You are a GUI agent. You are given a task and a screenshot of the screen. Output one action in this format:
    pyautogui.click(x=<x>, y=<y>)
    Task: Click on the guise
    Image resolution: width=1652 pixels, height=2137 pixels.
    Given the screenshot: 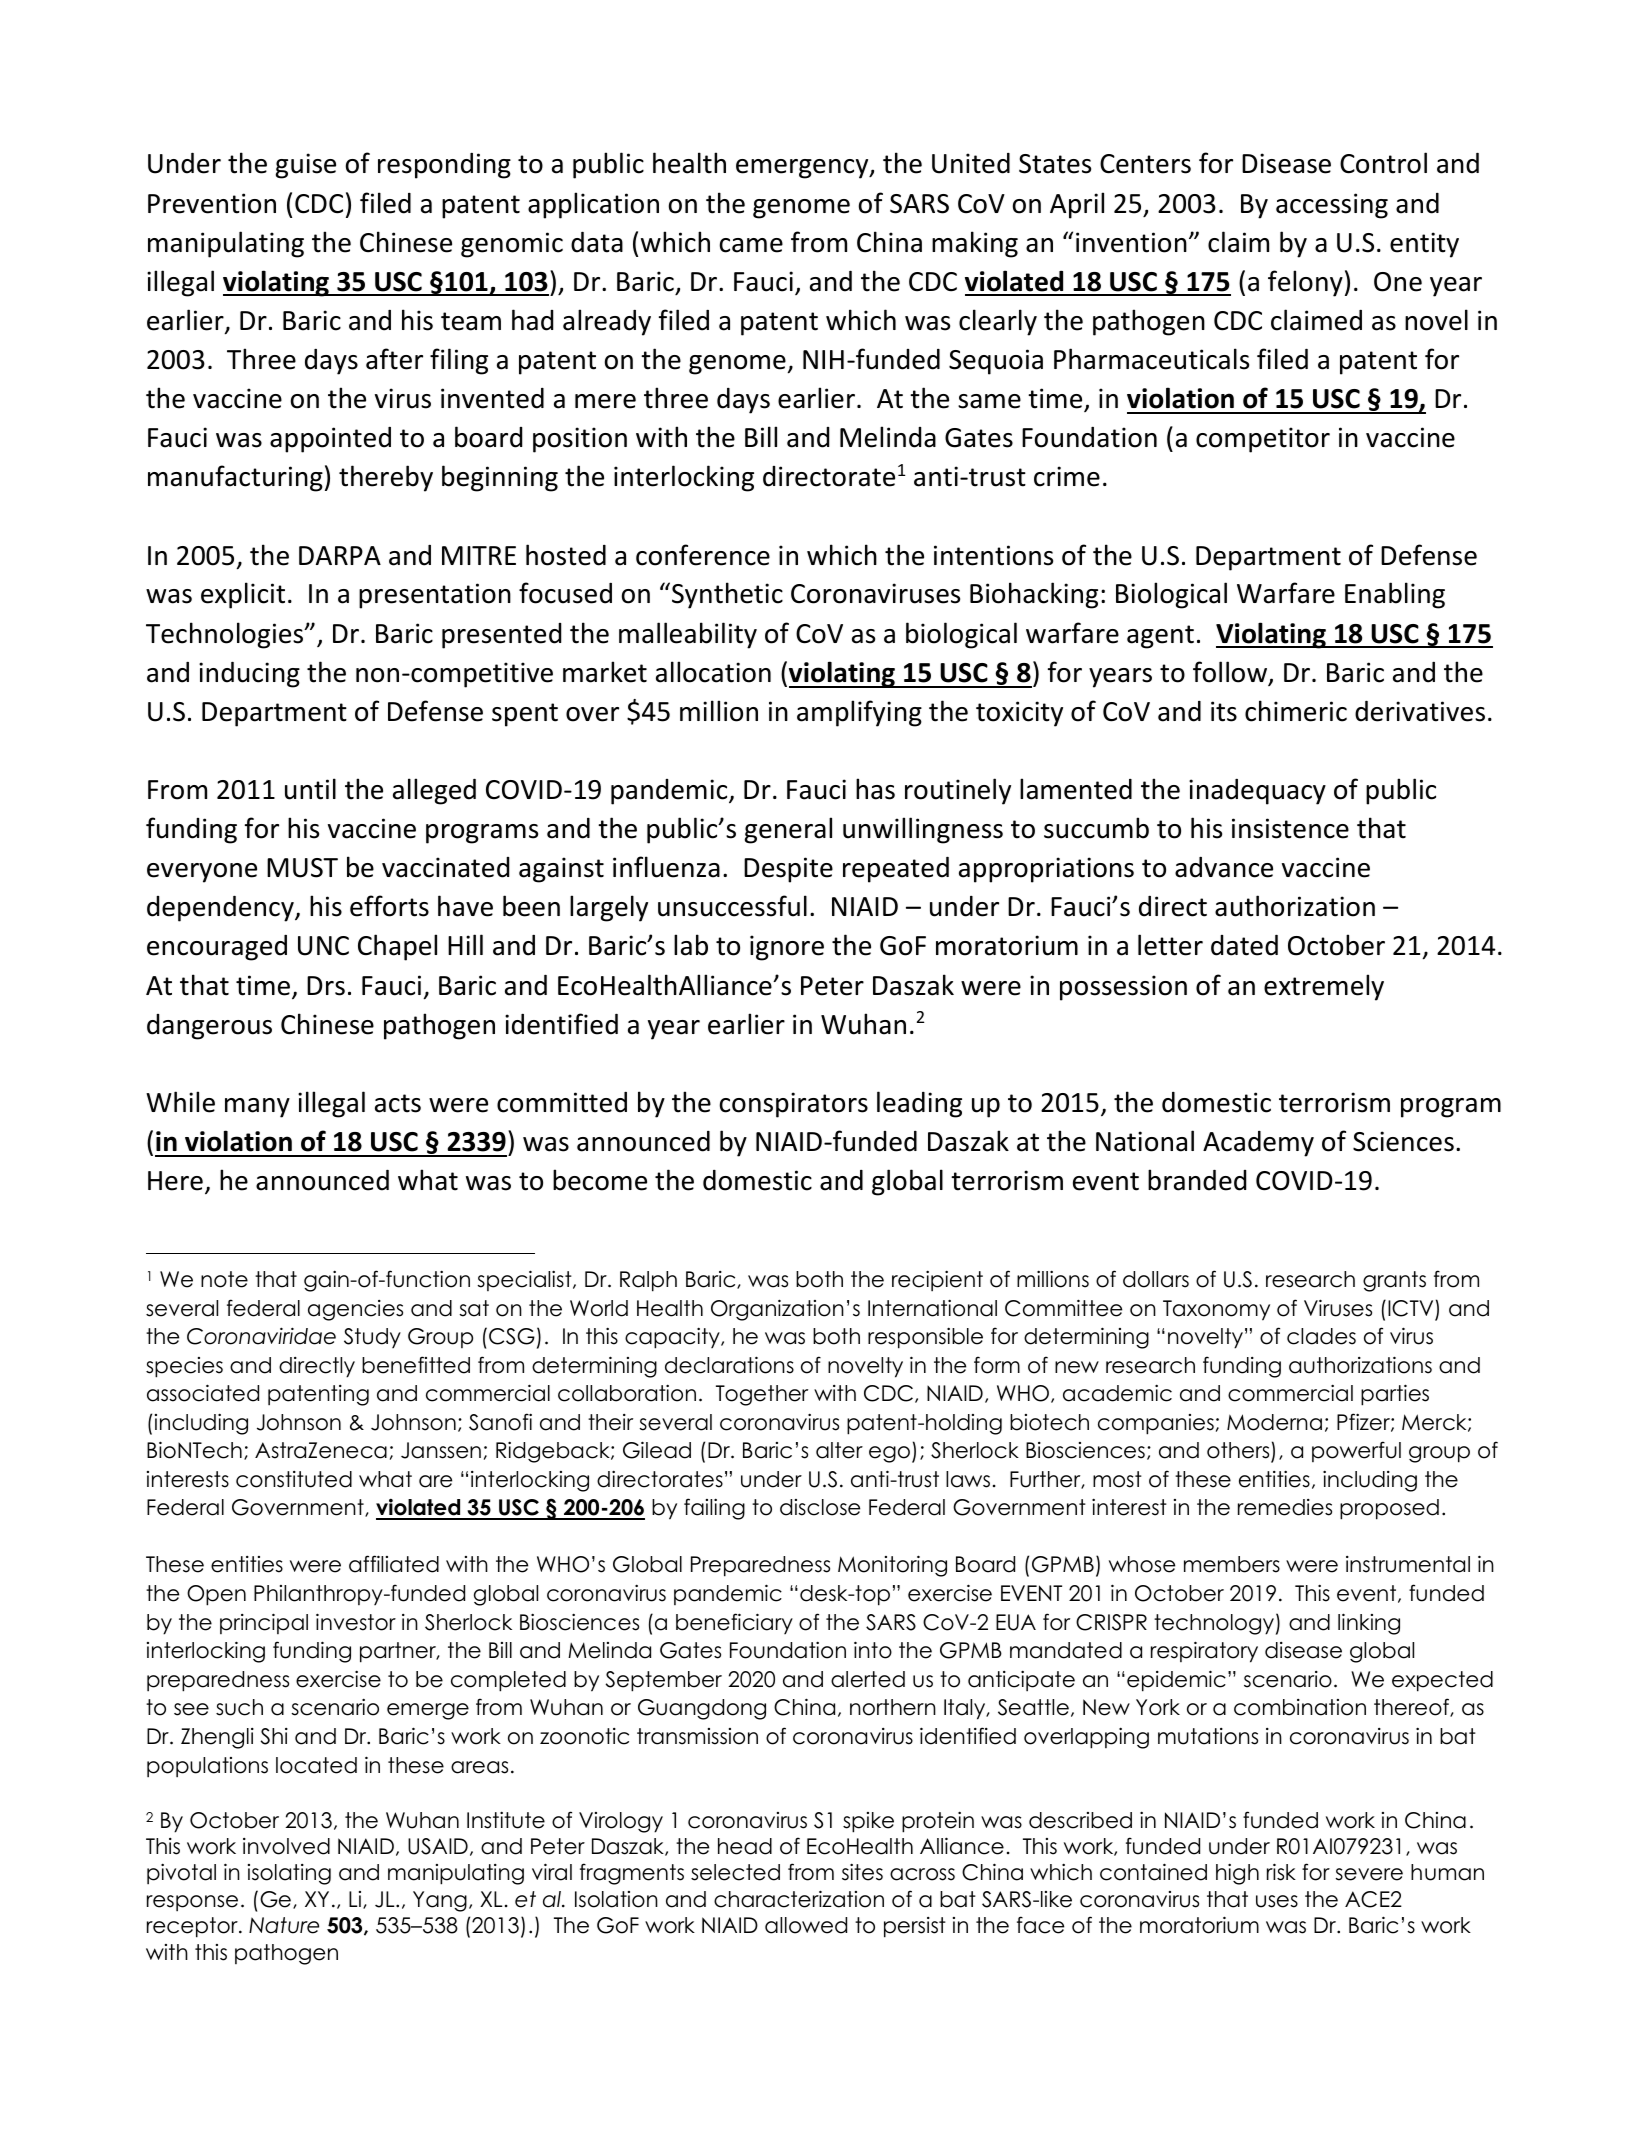 What is the action you would take?
    pyautogui.click(x=306, y=166)
